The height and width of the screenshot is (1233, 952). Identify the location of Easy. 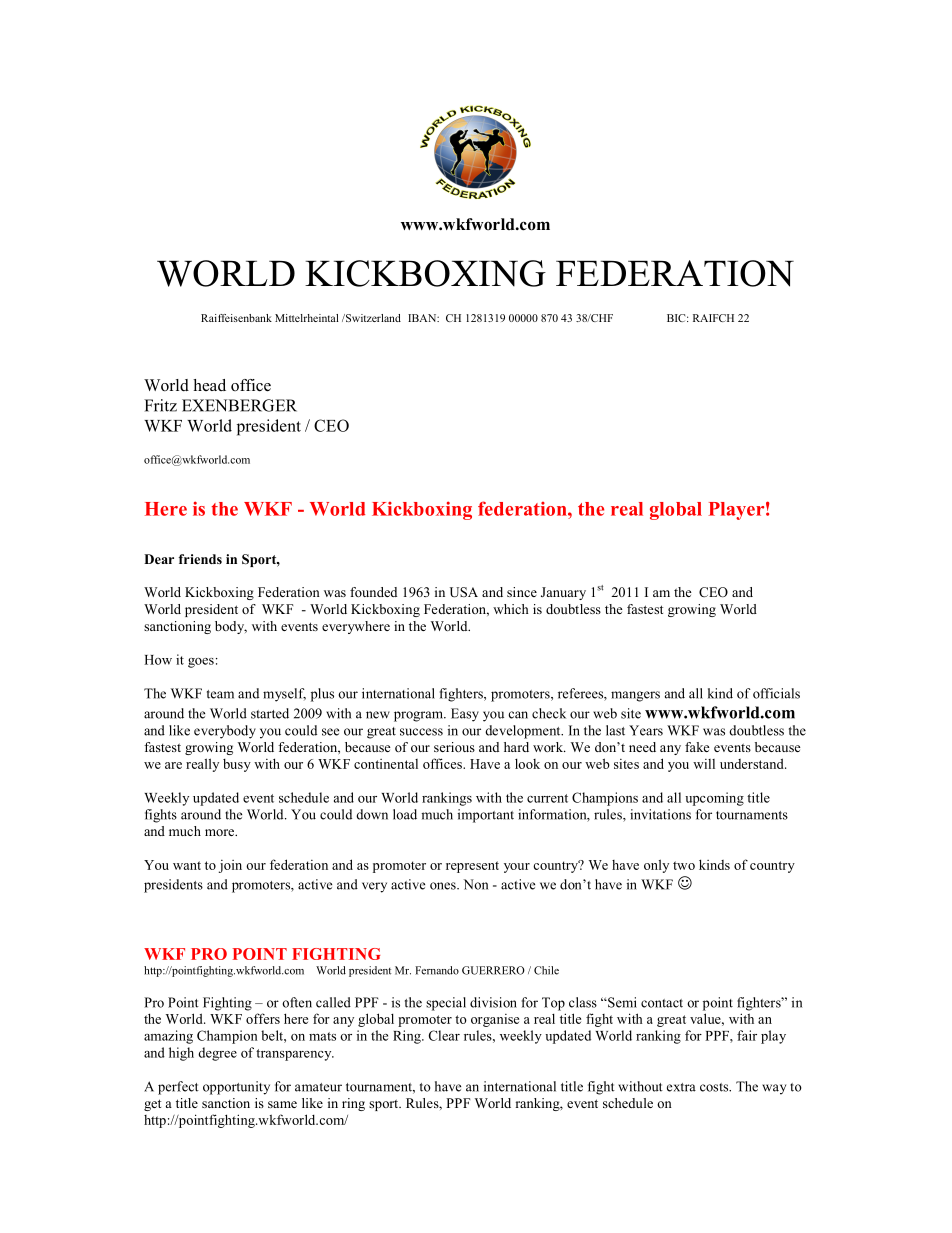
(465, 715).
